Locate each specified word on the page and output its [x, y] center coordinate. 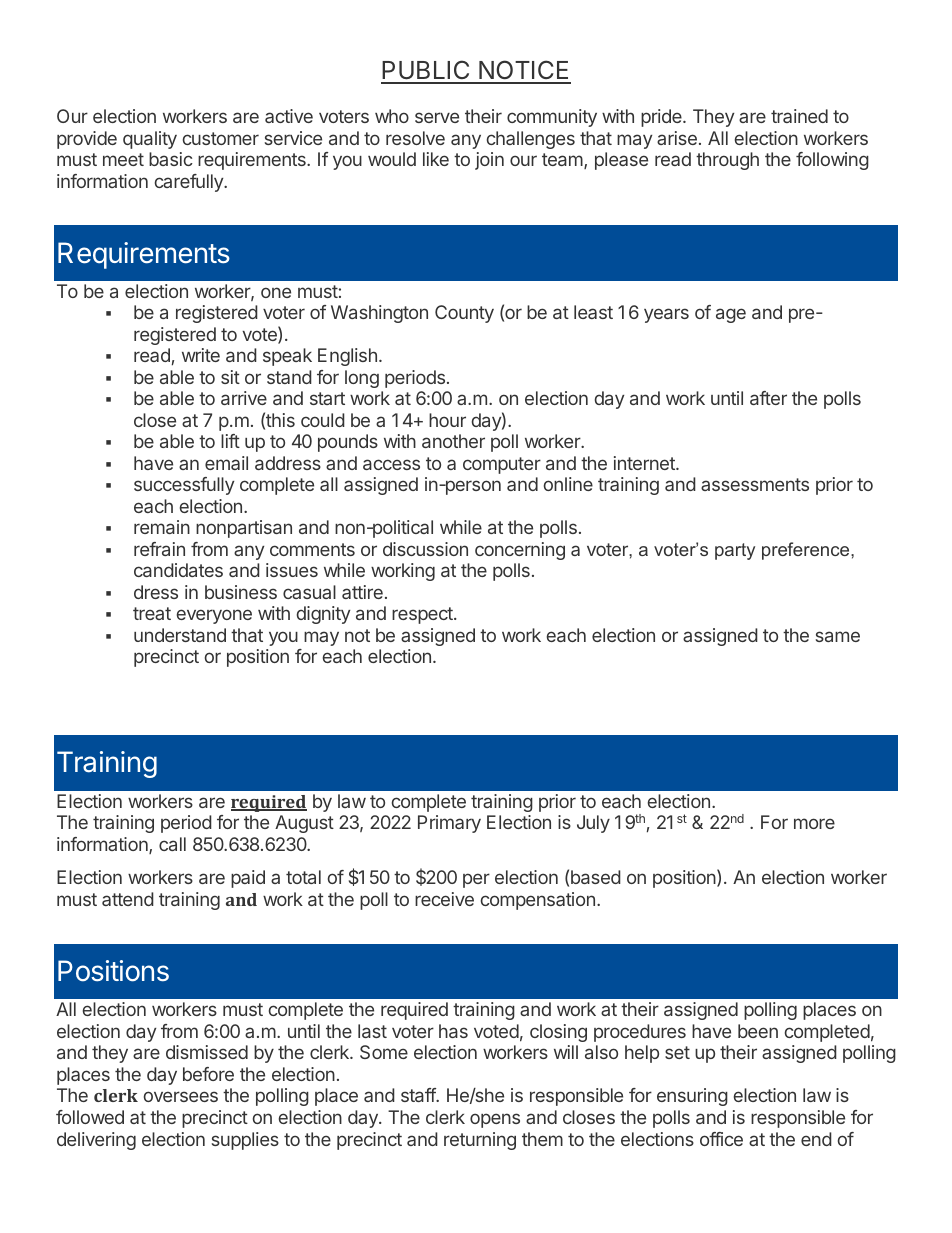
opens [495, 1120]
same [838, 636]
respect [423, 615]
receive [444, 899]
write [201, 355]
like [436, 159]
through [727, 161]
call [172, 844]
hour [447, 420]
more [814, 823]
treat [152, 613]
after [768, 398]
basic [171, 159]
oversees [181, 1096]
